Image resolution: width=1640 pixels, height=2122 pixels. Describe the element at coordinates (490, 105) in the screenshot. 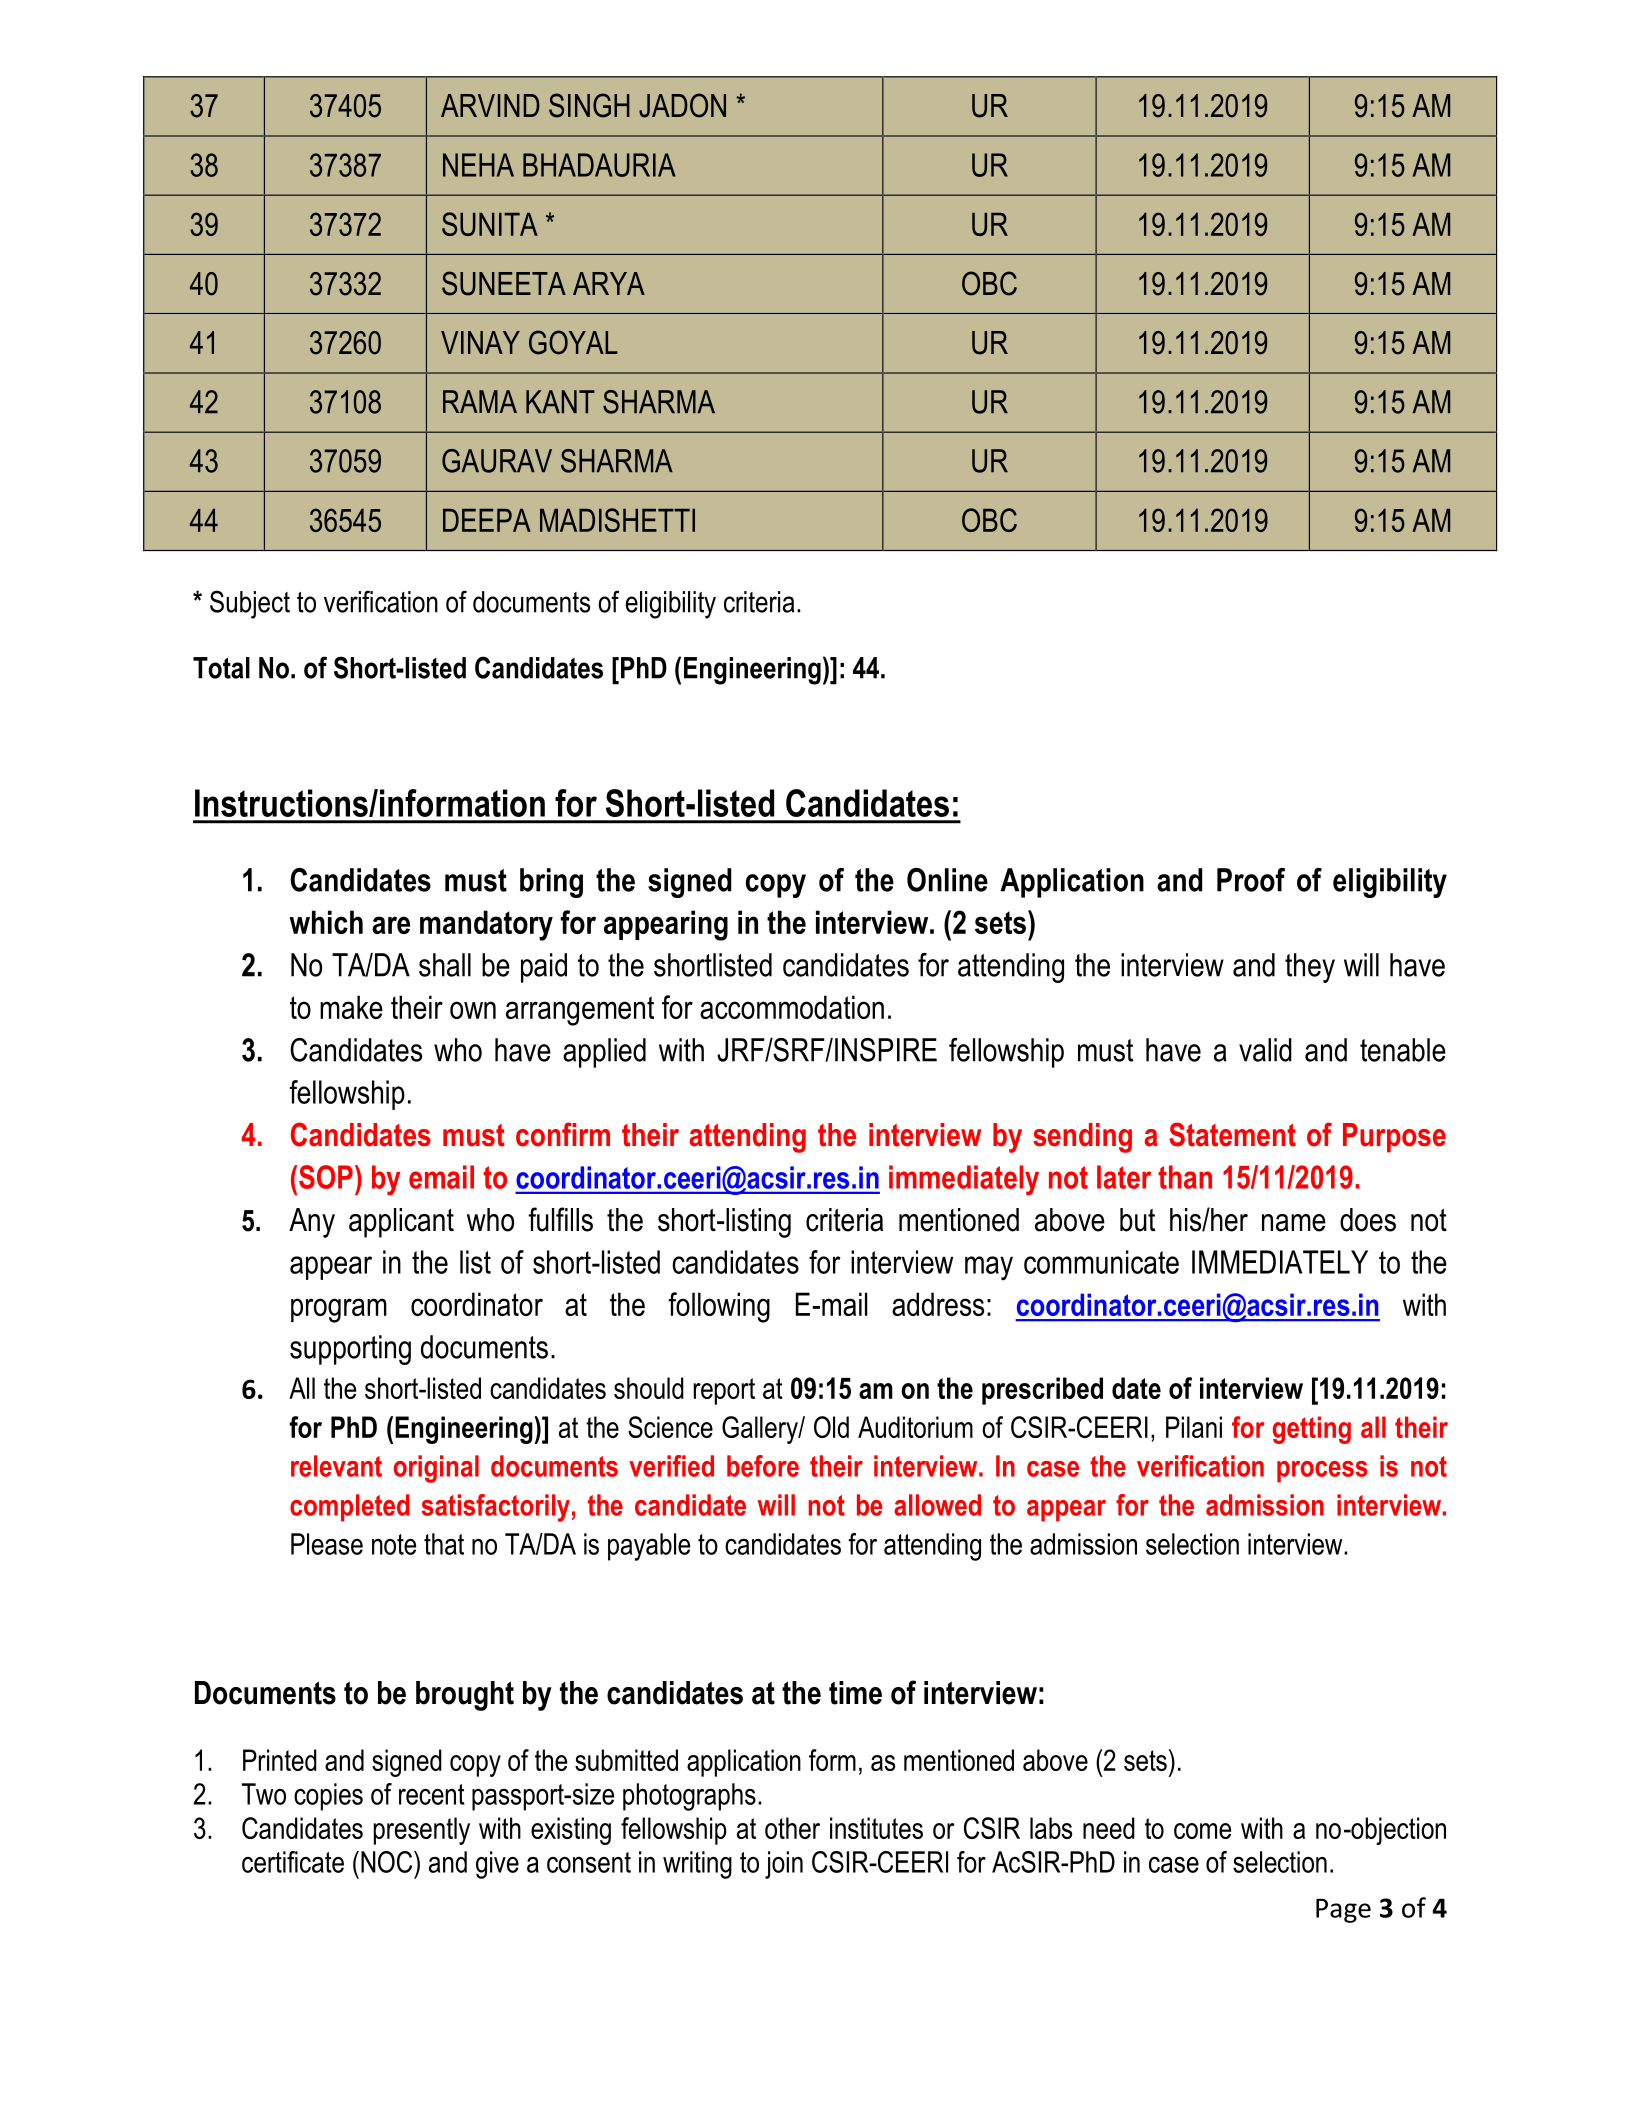

I see `ARVIND` at that location.
